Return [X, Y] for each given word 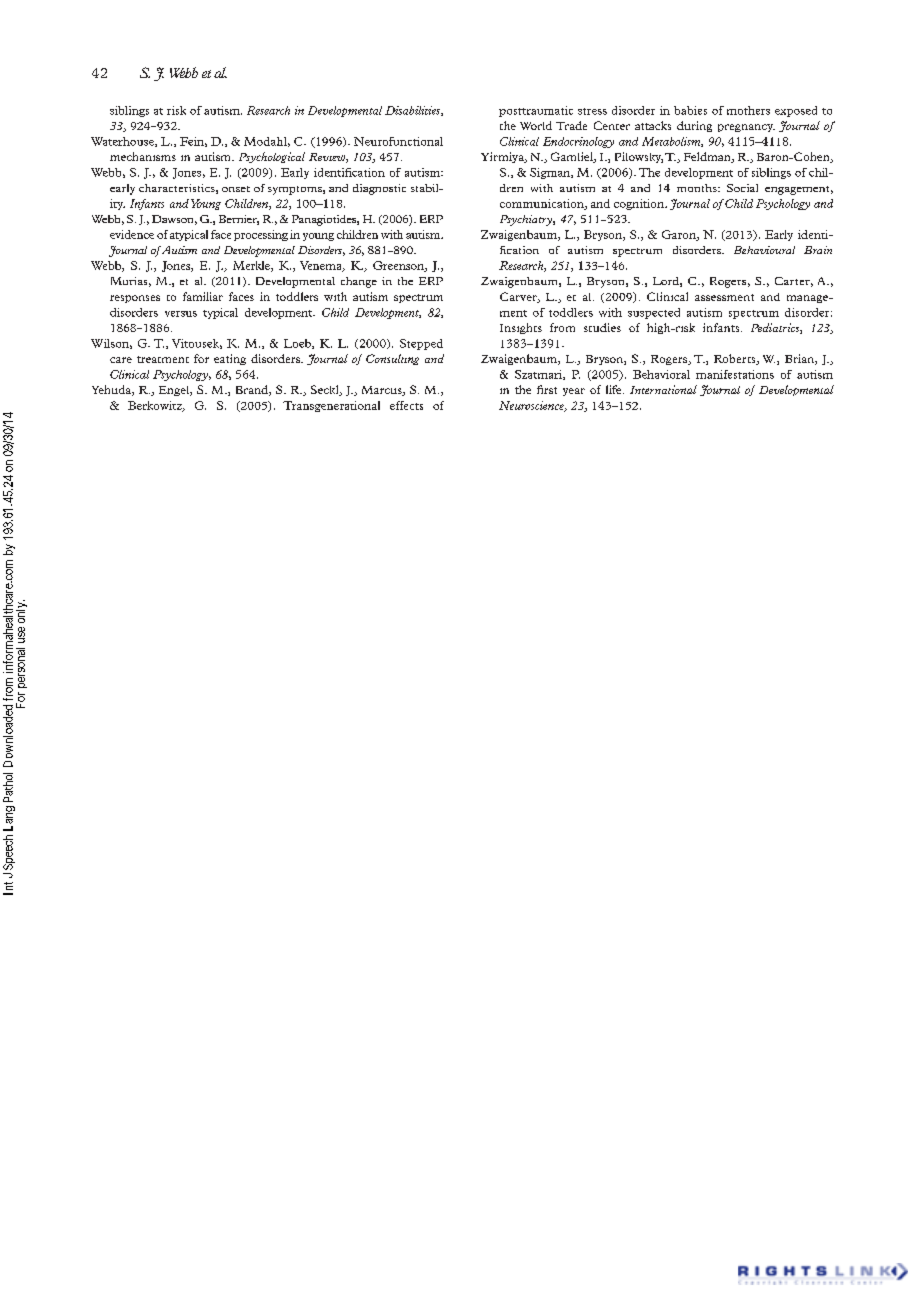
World [536, 125]
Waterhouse [123, 142]
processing [261, 235]
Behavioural [764, 250]
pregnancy [746, 128]
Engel [175, 391]
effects [406, 405]
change [359, 282]
